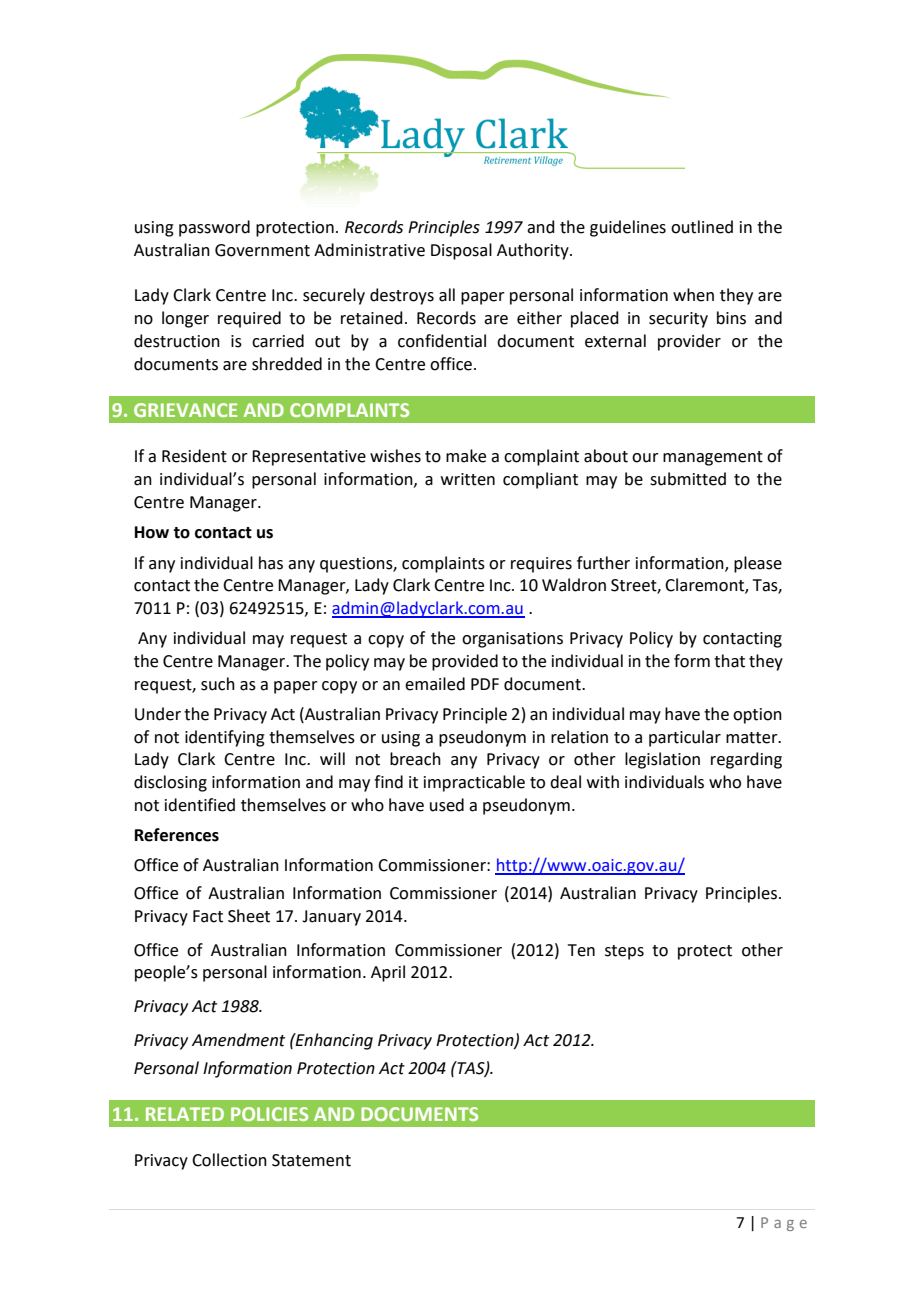 This document has width=924, height=1308. I want to click on outlined, so click(702, 227).
